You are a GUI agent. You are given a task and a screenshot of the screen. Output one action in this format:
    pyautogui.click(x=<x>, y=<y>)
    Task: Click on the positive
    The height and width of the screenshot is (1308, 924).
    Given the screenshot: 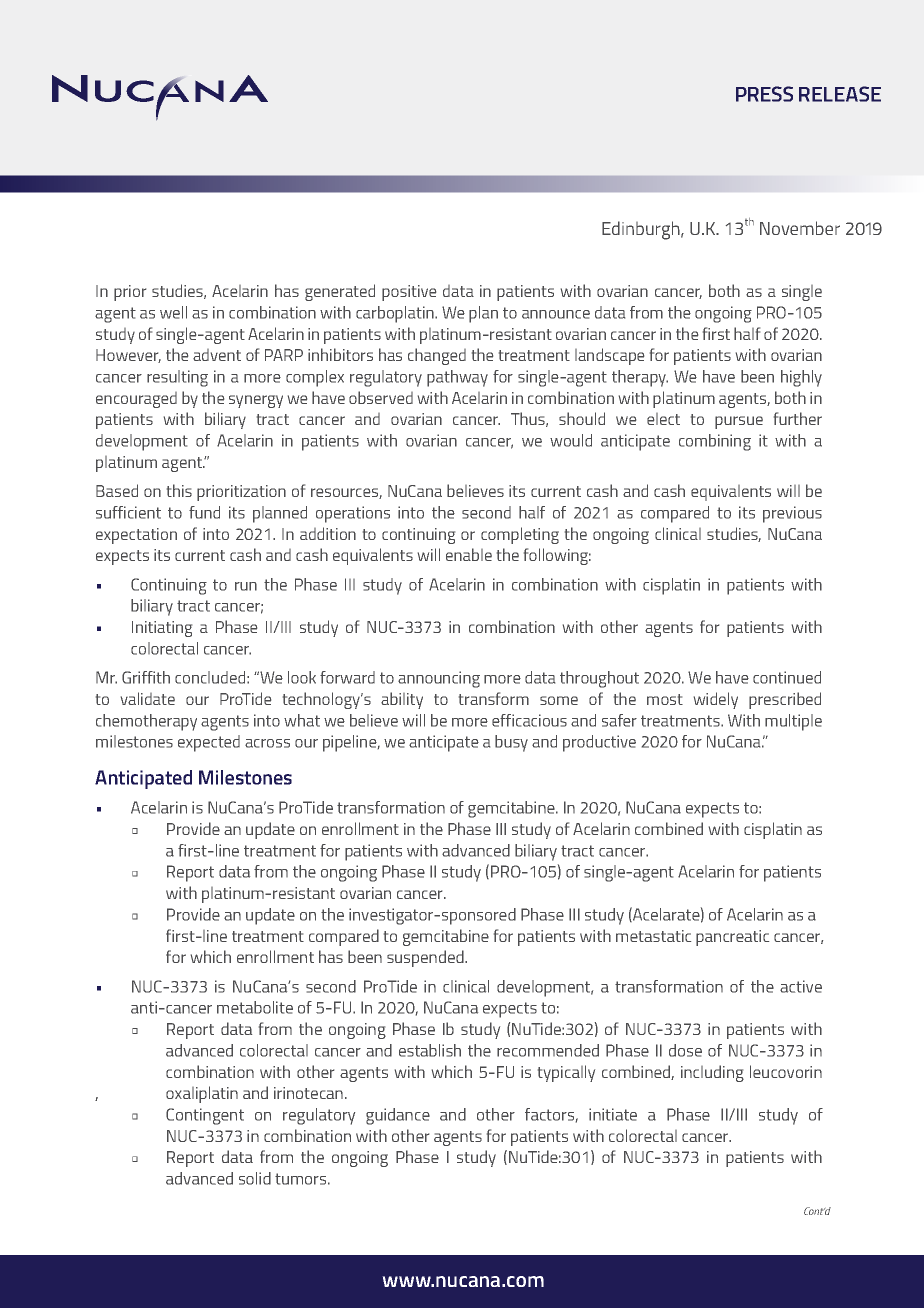 What is the action you would take?
    pyautogui.click(x=409, y=293)
